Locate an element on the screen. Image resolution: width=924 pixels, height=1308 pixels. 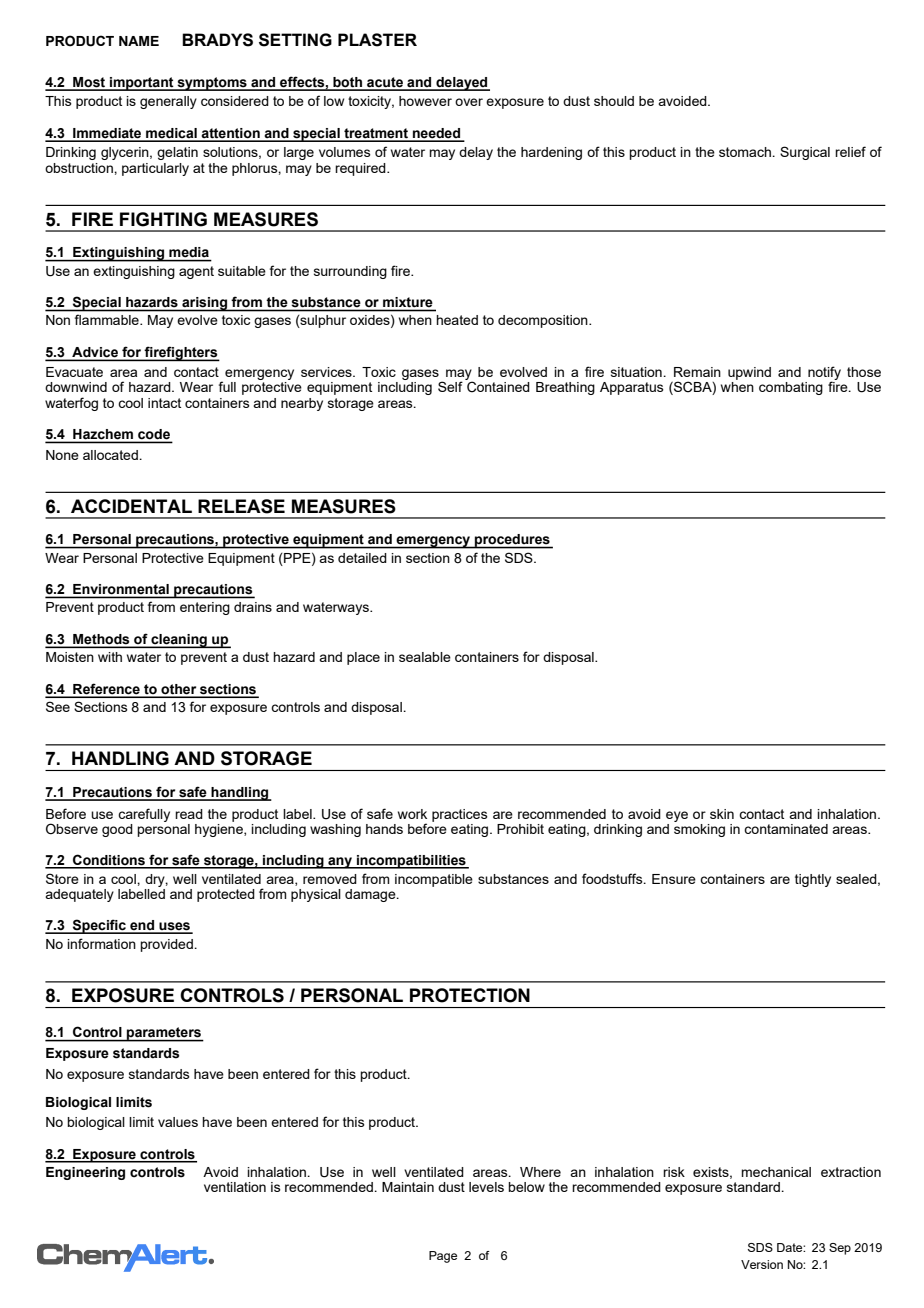
important is located at coordinates (142, 84).
